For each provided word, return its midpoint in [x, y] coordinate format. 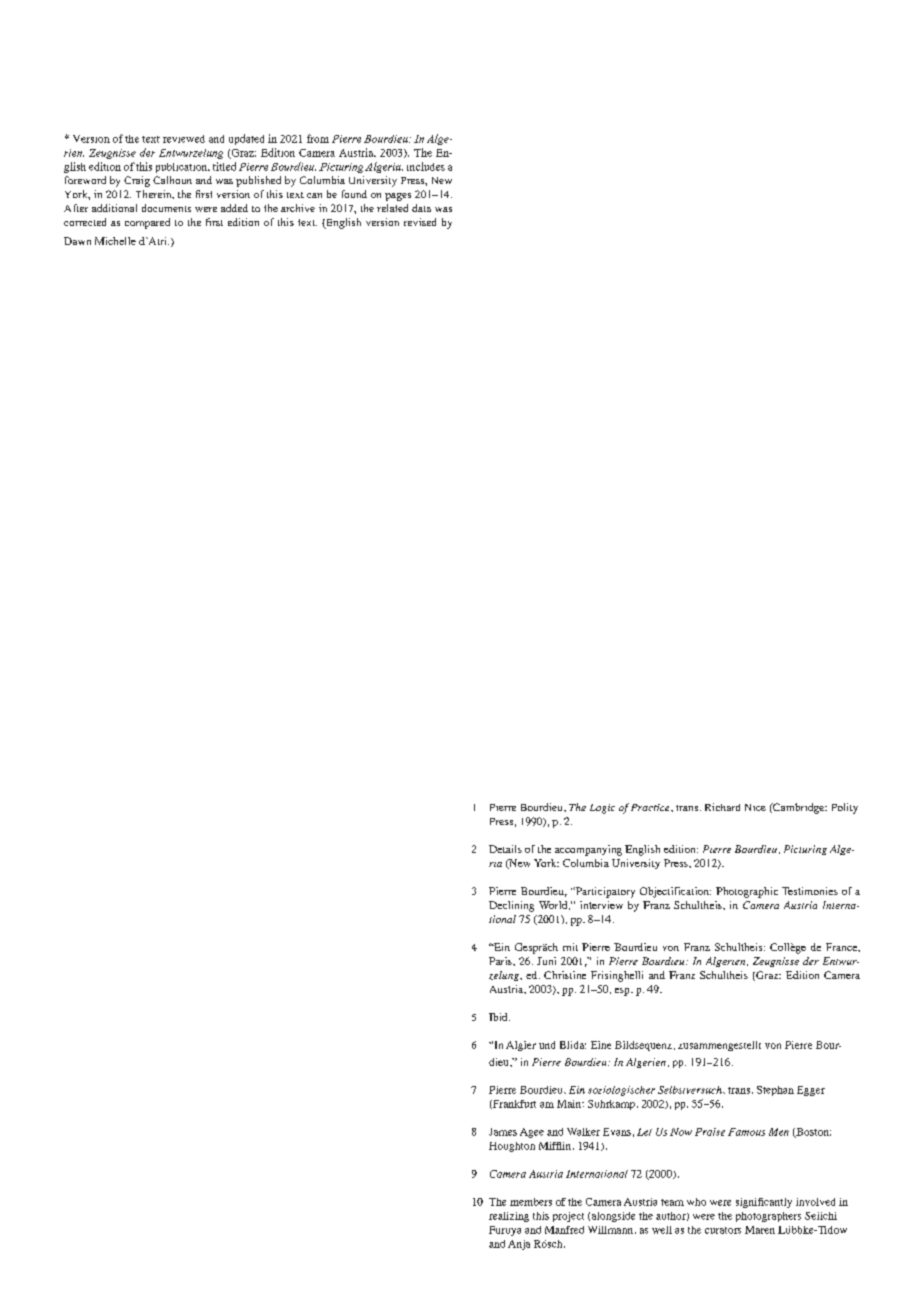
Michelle [115, 241]
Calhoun [172, 180]
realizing [509, 1217]
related [392, 208]
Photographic [747, 892]
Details [505, 849]
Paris [501, 961]
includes [426, 166]
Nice [755, 807]
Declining [511, 906]
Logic [602, 809]
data [421, 208]
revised [420, 222]
